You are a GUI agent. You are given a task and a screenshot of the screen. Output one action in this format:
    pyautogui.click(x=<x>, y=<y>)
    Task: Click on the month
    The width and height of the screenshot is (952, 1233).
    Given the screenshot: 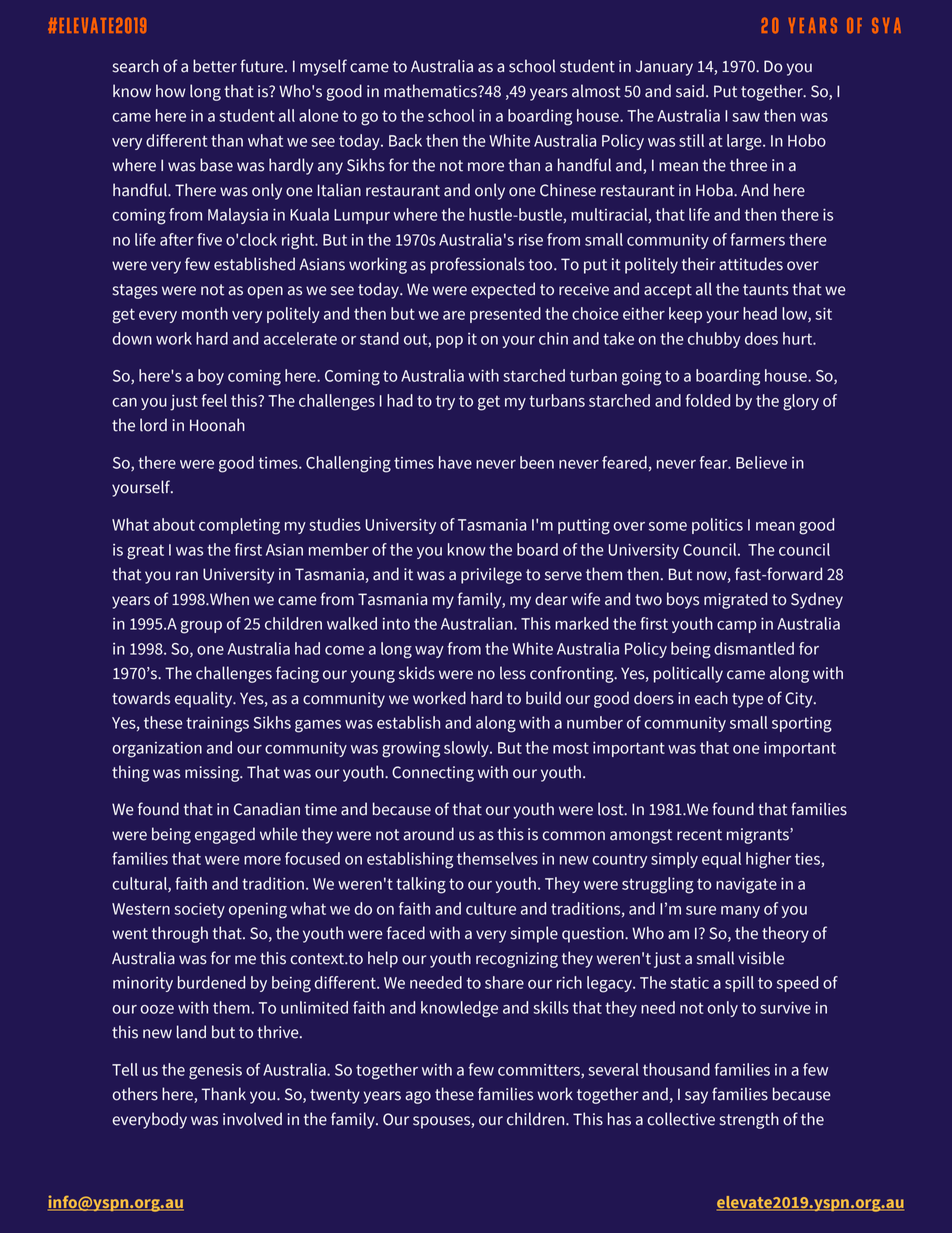 What is the action you would take?
    pyautogui.click(x=205, y=313)
